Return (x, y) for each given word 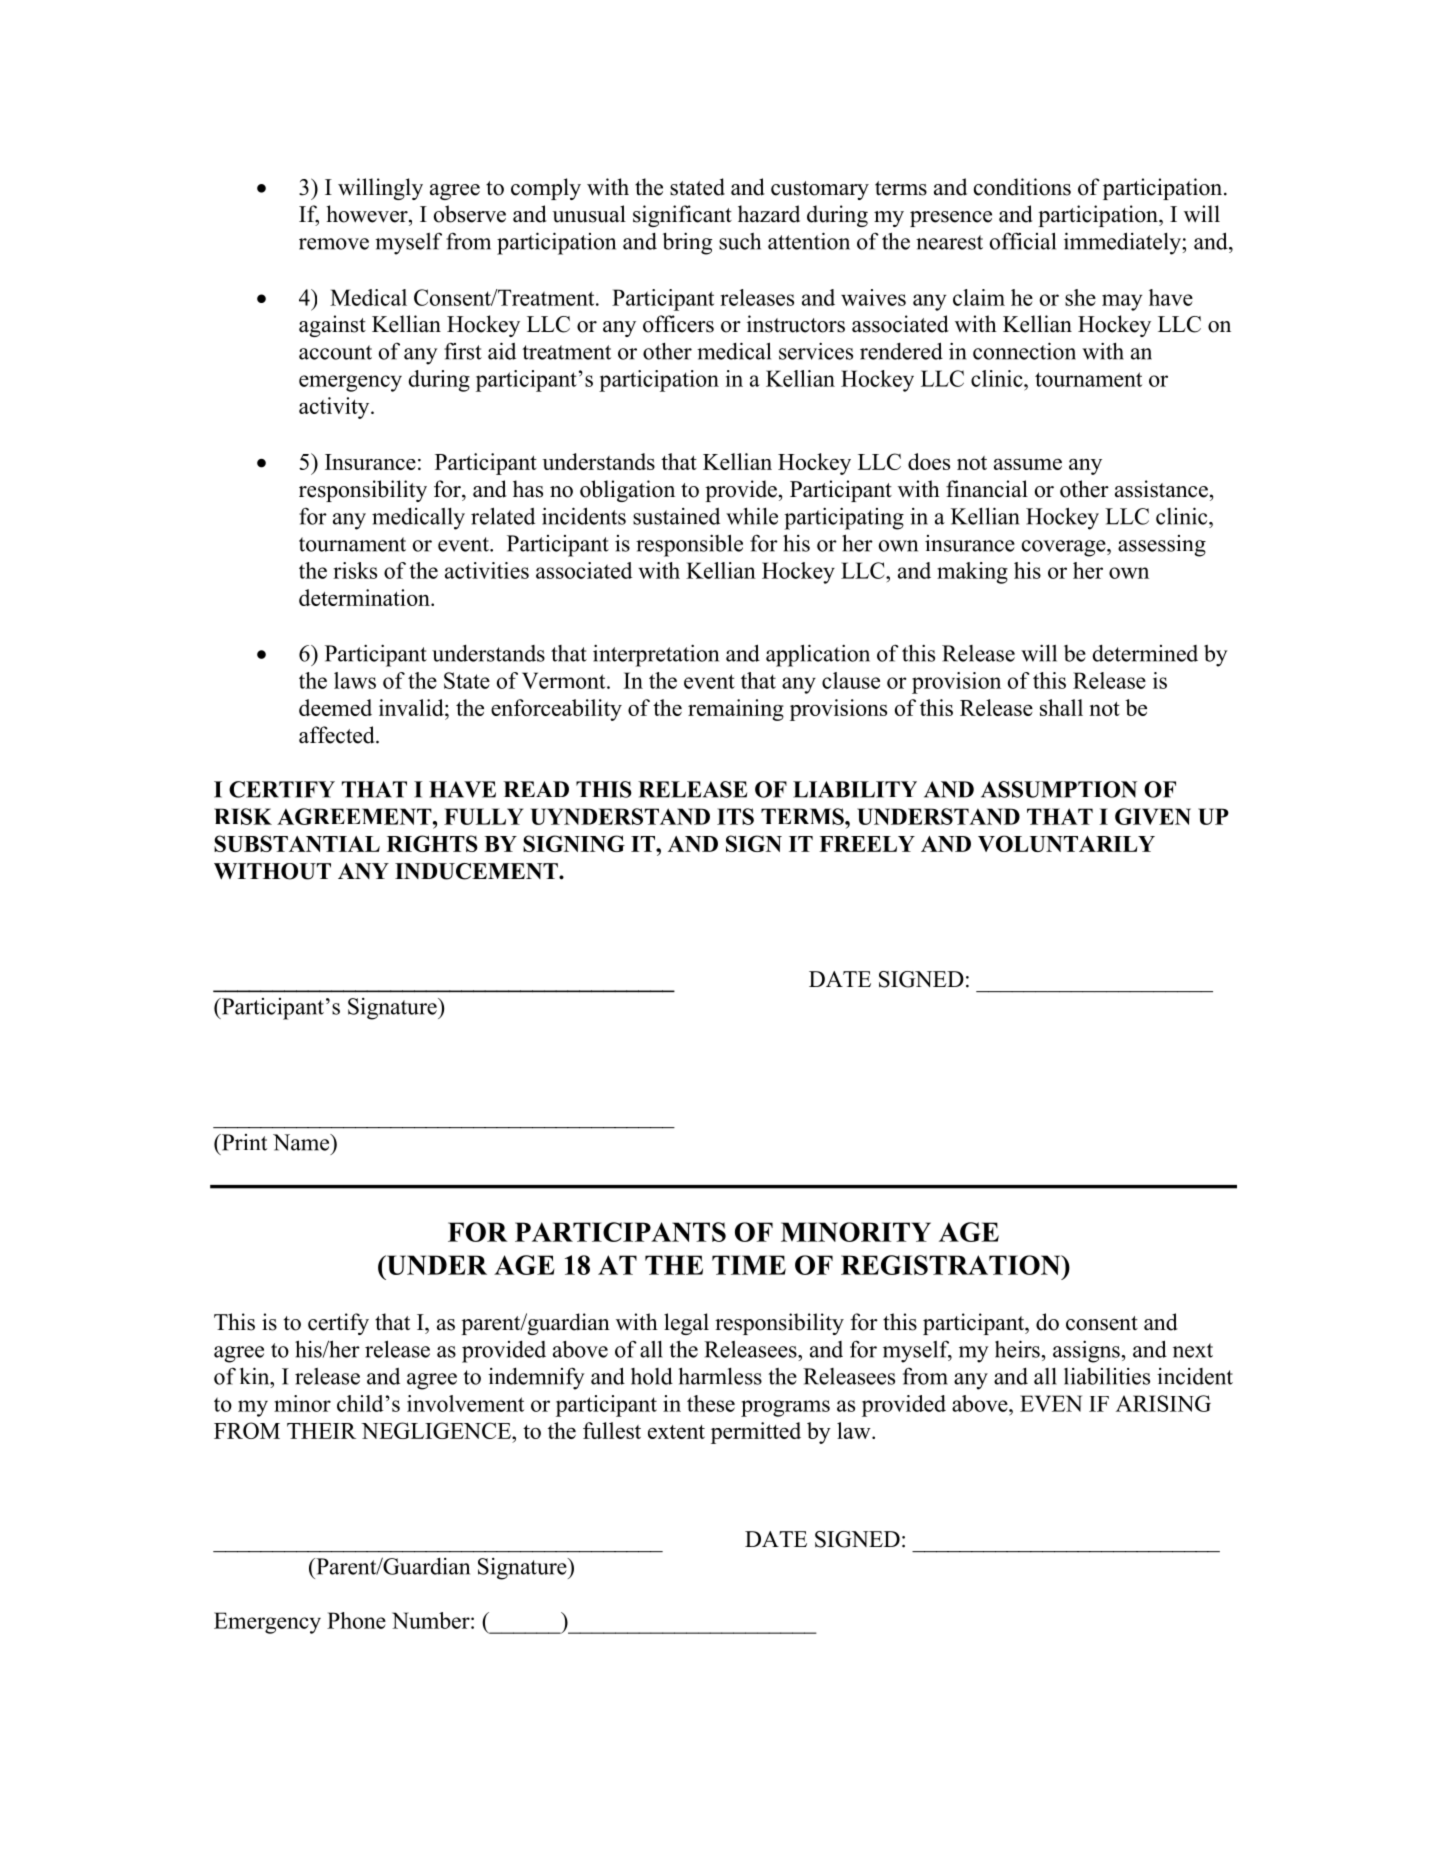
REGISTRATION (952, 1265)
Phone (356, 1620)
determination (365, 597)
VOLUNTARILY (1066, 843)
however (368, 214)
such (740, 241)
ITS (735, 816)
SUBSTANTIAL (297, 843)
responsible (689, 545)
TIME (749, 1265)
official (1023, 241)
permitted (756, 1433)
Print (243, 1142)
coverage (1065, 548)
